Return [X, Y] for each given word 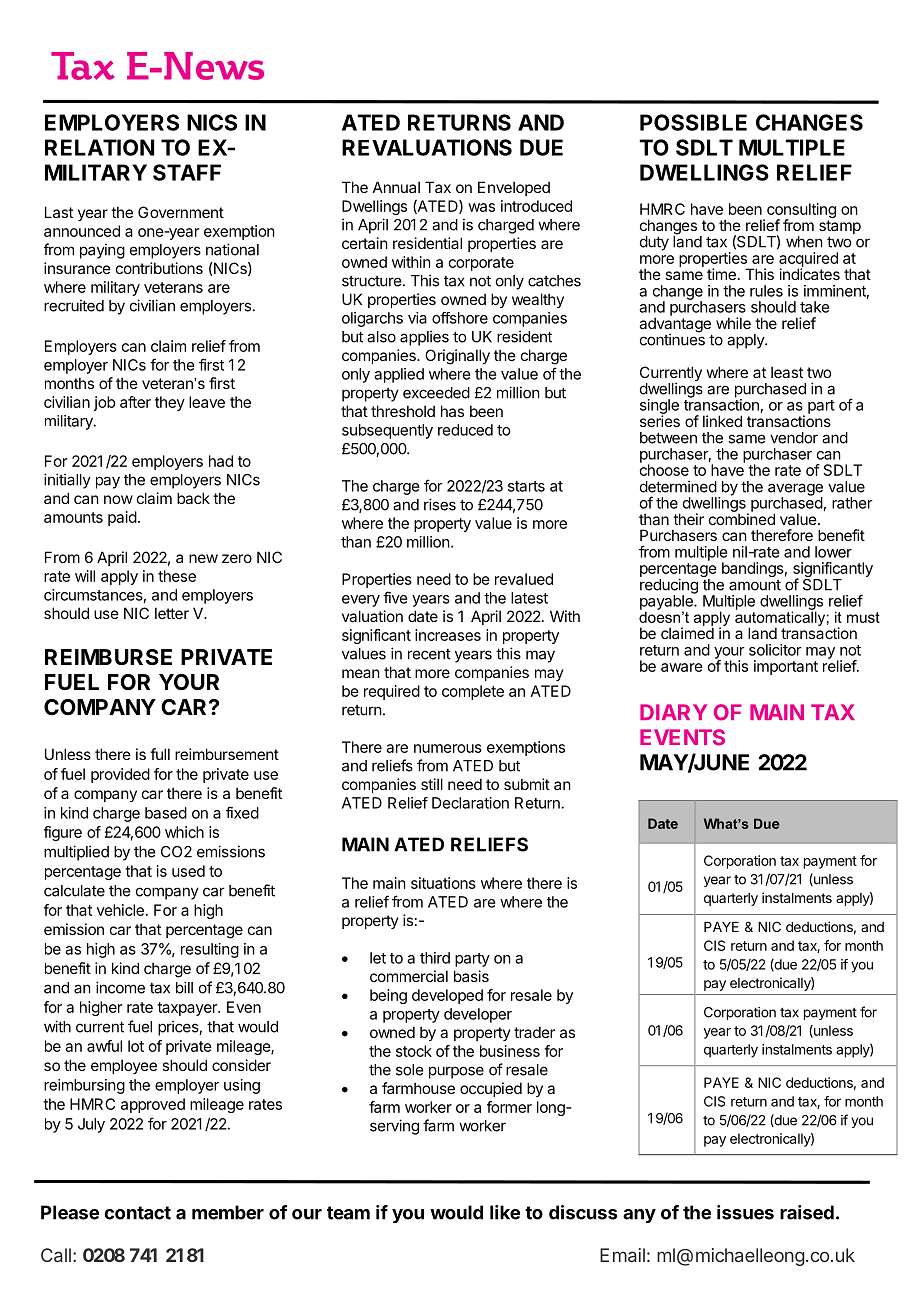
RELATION [99, 147]
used [188, 871]
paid [122, 518]
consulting [801, 212]
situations [443, 883]
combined [742, 518]
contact [137, 1213]
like [505, 1212]
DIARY [673, 712]
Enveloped [514, 188]
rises [440, 504]
